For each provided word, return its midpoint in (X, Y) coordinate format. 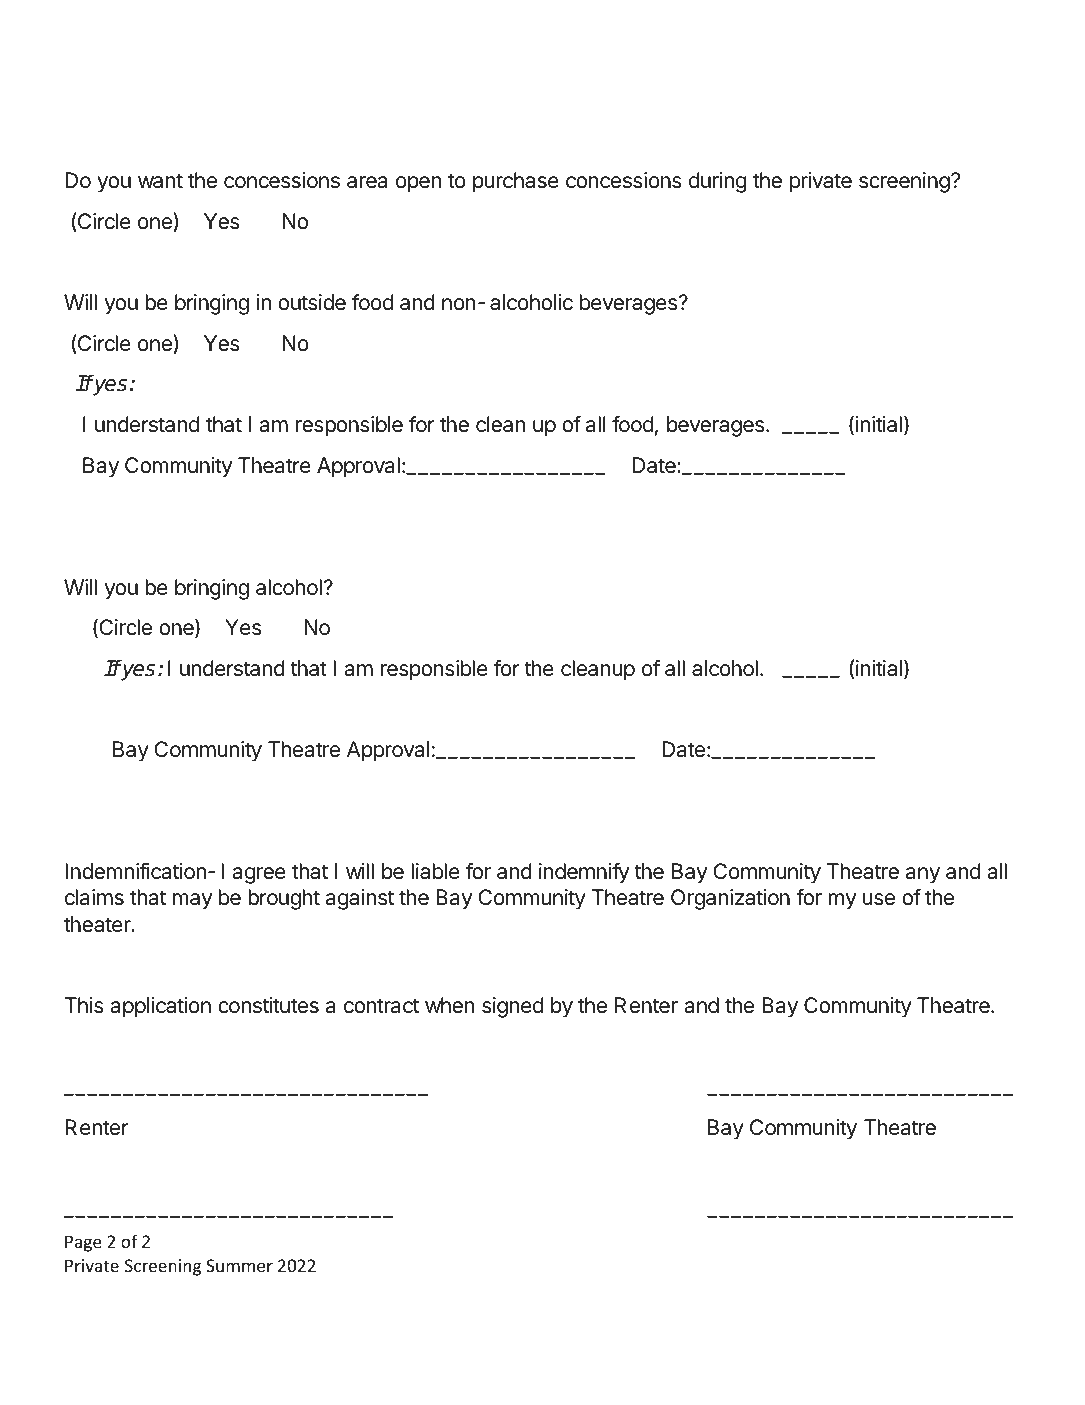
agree (259, 875)
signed (512, 1007)
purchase (516, 182)
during (717, 182)
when (449, 1005)
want (160, 181)
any (923, 875)
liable (435, 871)
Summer (239, 1265)
